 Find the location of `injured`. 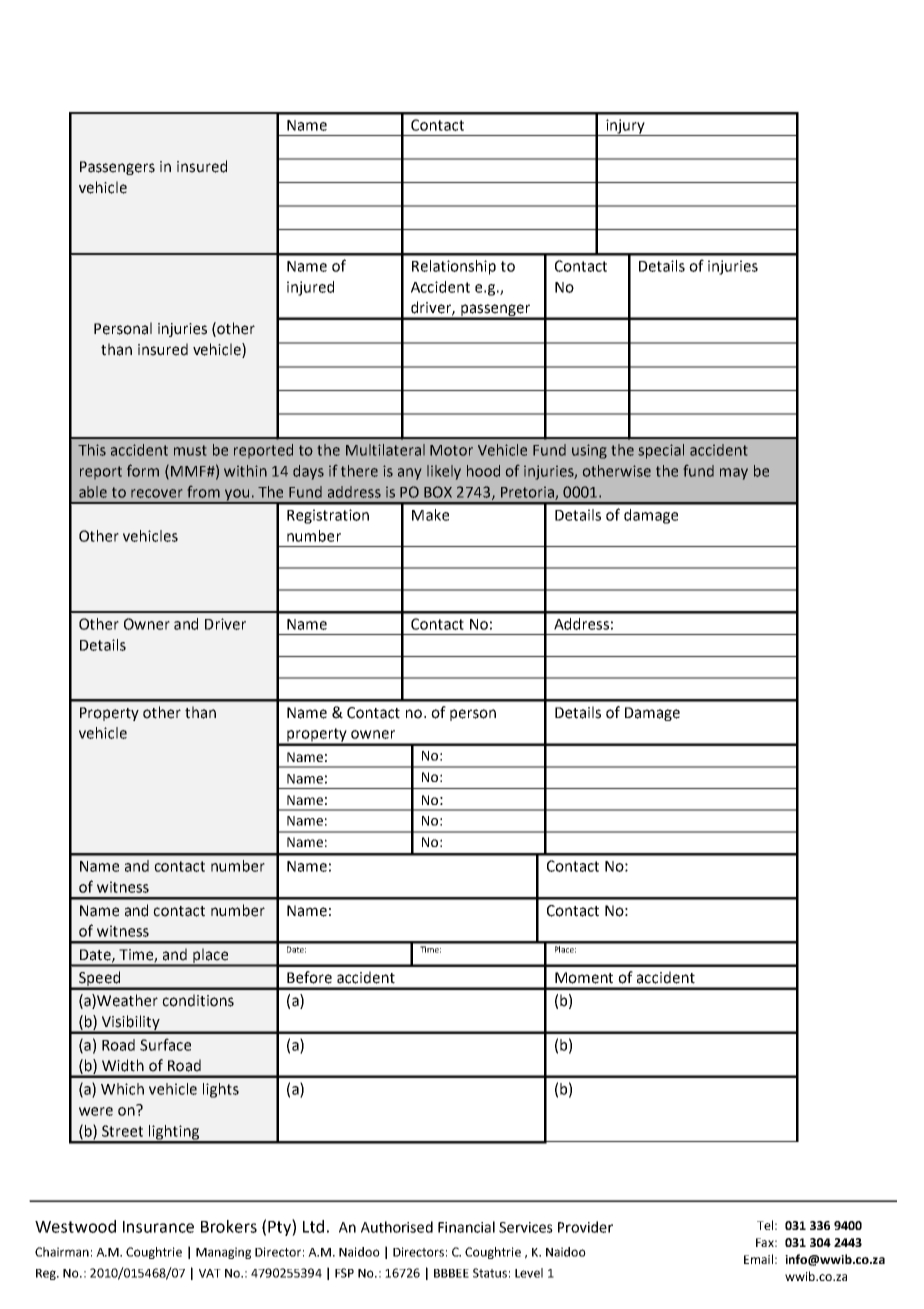

injured is located at coordinates (310, 288).
